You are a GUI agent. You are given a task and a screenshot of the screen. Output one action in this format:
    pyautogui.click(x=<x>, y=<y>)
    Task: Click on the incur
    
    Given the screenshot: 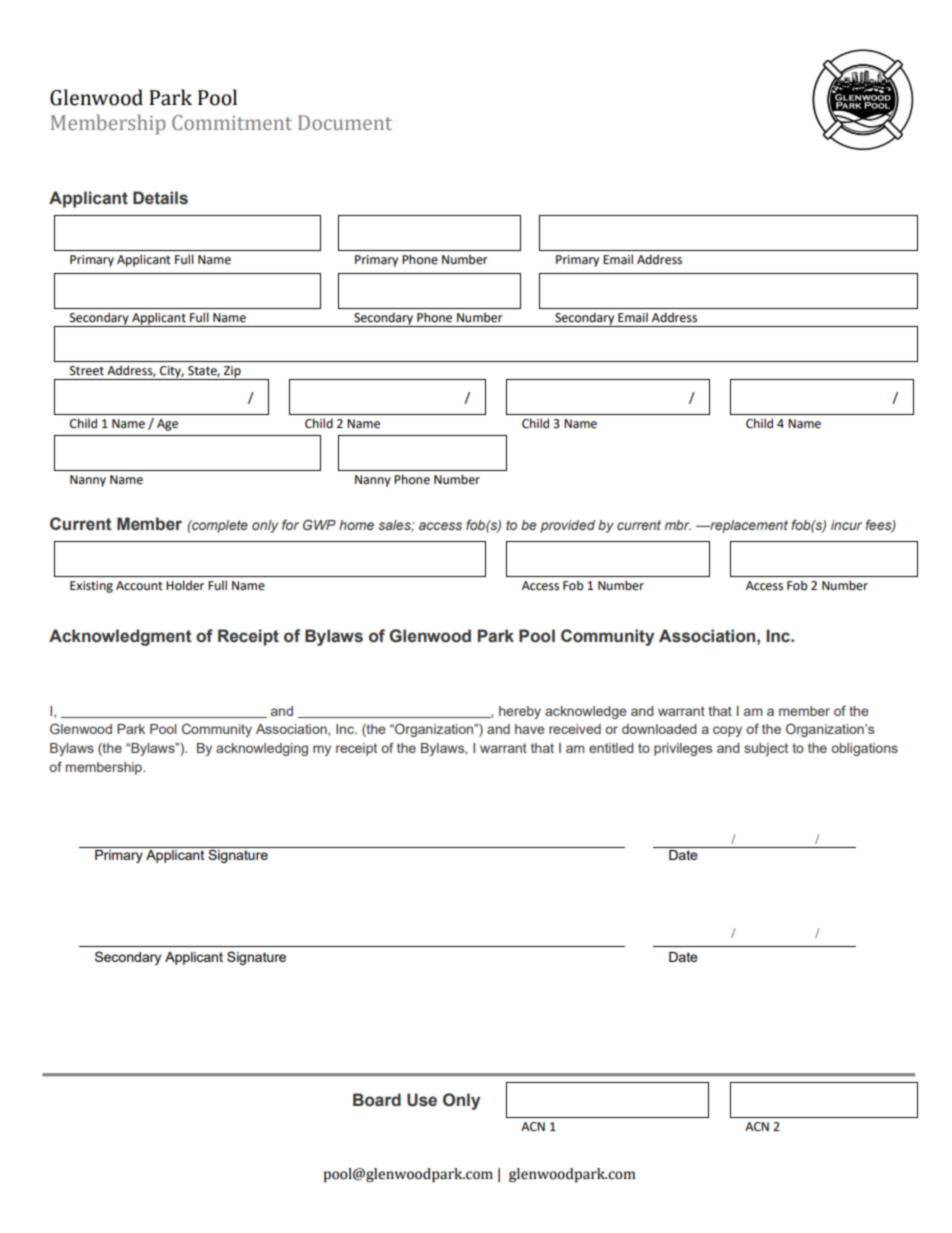 What is the action you would take?
    pyautogui.click(x=846, y=525)
